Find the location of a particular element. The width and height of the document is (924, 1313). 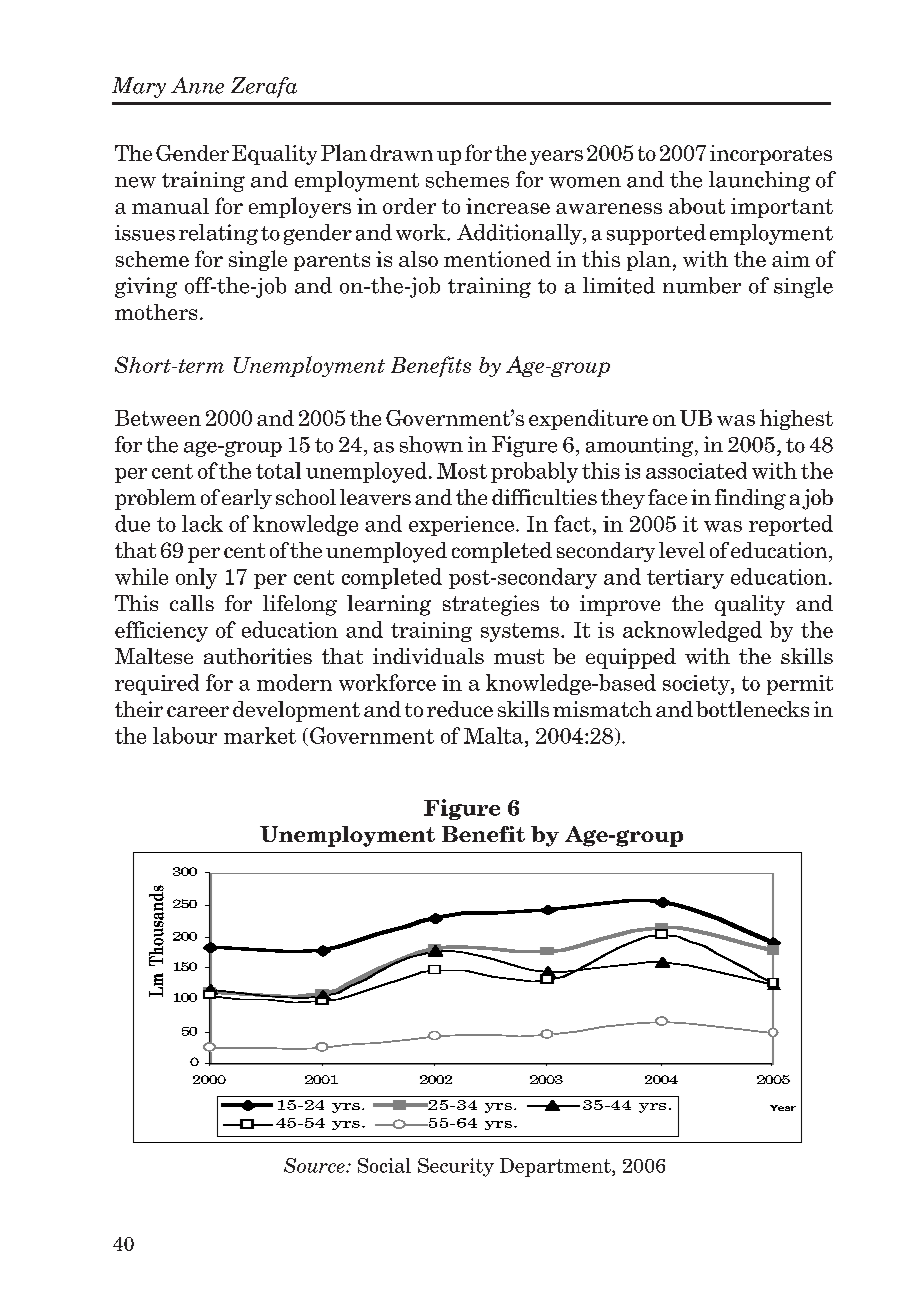

shown is located at coordinates (431, 444).
